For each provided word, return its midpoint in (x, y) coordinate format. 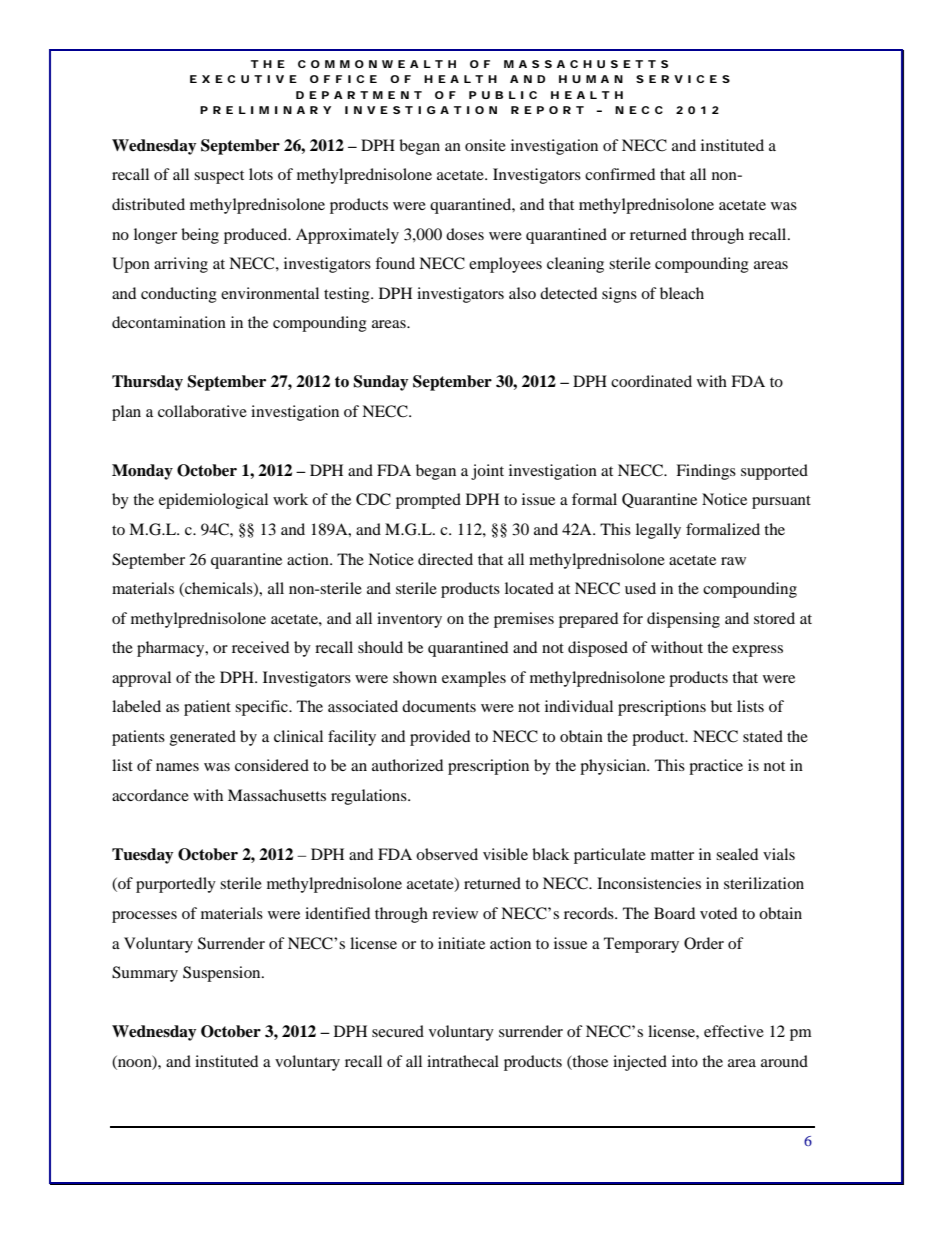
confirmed (620, 174)
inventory (409, 620)
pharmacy (172, 649)
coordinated (651, 381)
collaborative (202, 411)
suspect (219, 177)
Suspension (223, 974)
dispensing (683, 620)
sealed (737, 854)
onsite (485, 145)
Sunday (381, 383)
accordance (150, 795)
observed (447, 854)
